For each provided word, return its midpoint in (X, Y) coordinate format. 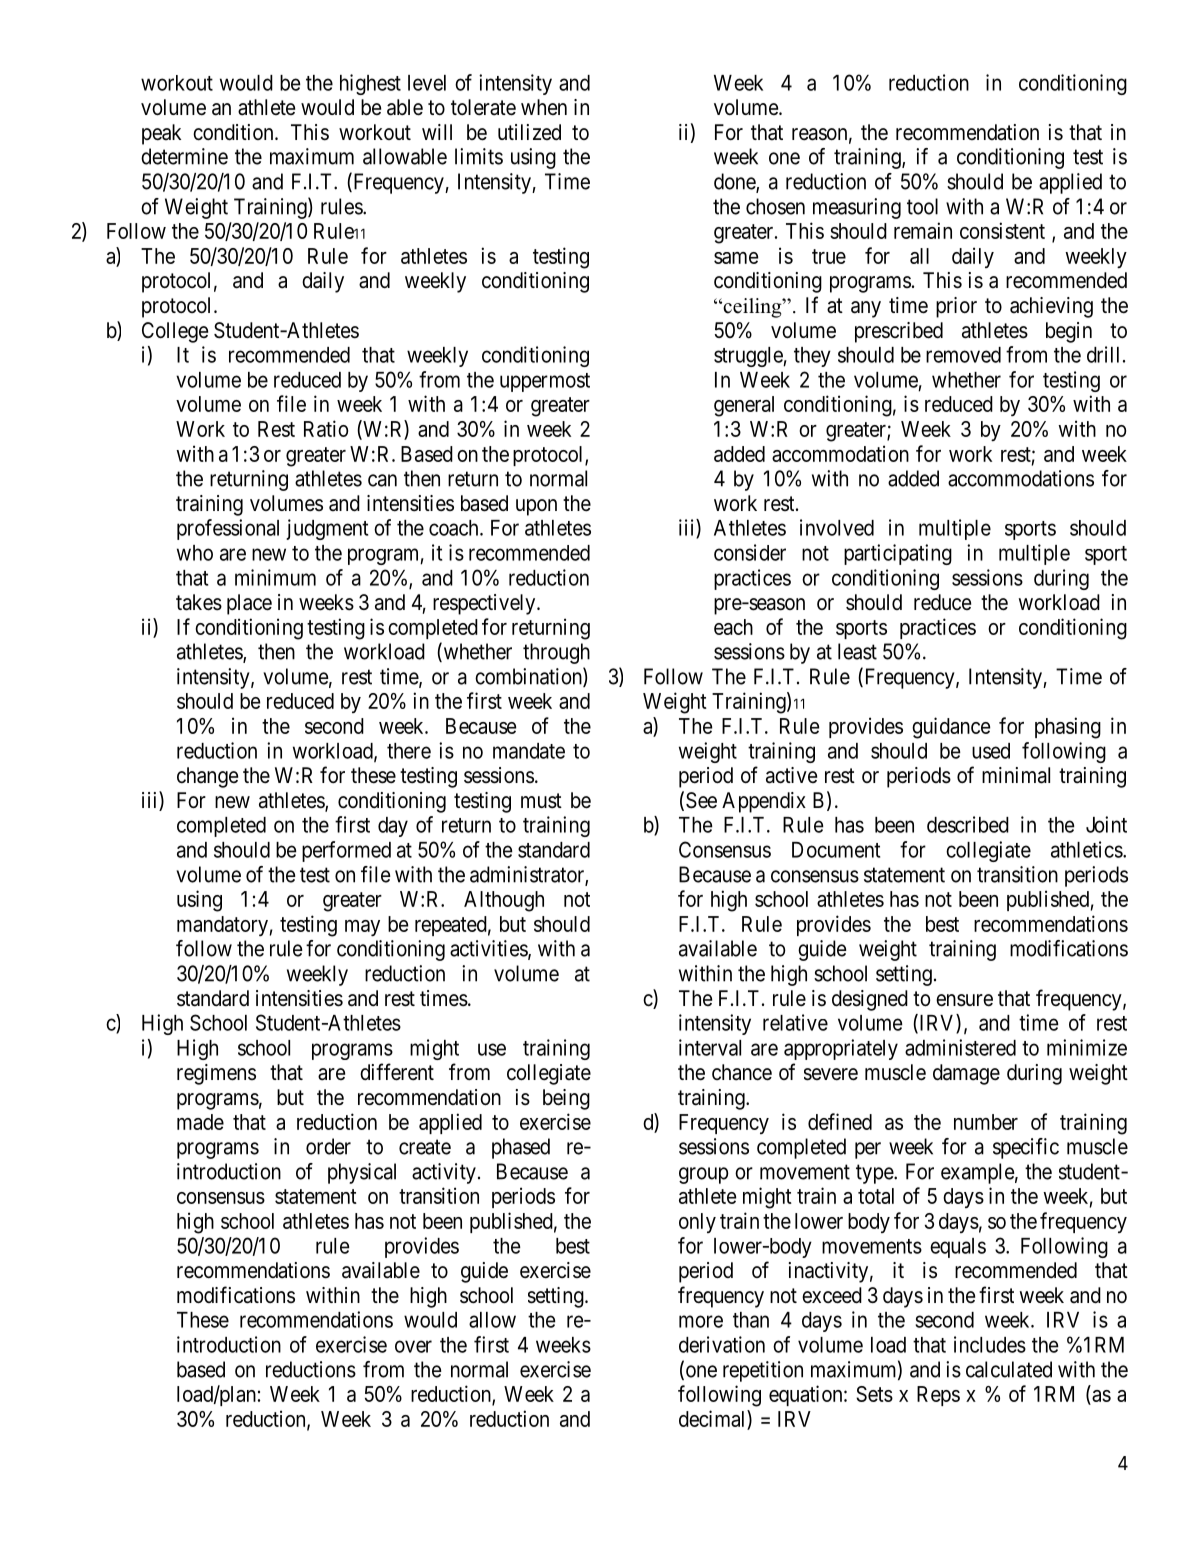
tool (922, 206)
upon (536, 507)
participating (898, 554)
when (544, 107)
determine (184, 156)
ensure (964, 1000)
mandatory (222, 926)
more (701, 1321)
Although (504, 901)
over (413, 1346)
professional (228, 529)
